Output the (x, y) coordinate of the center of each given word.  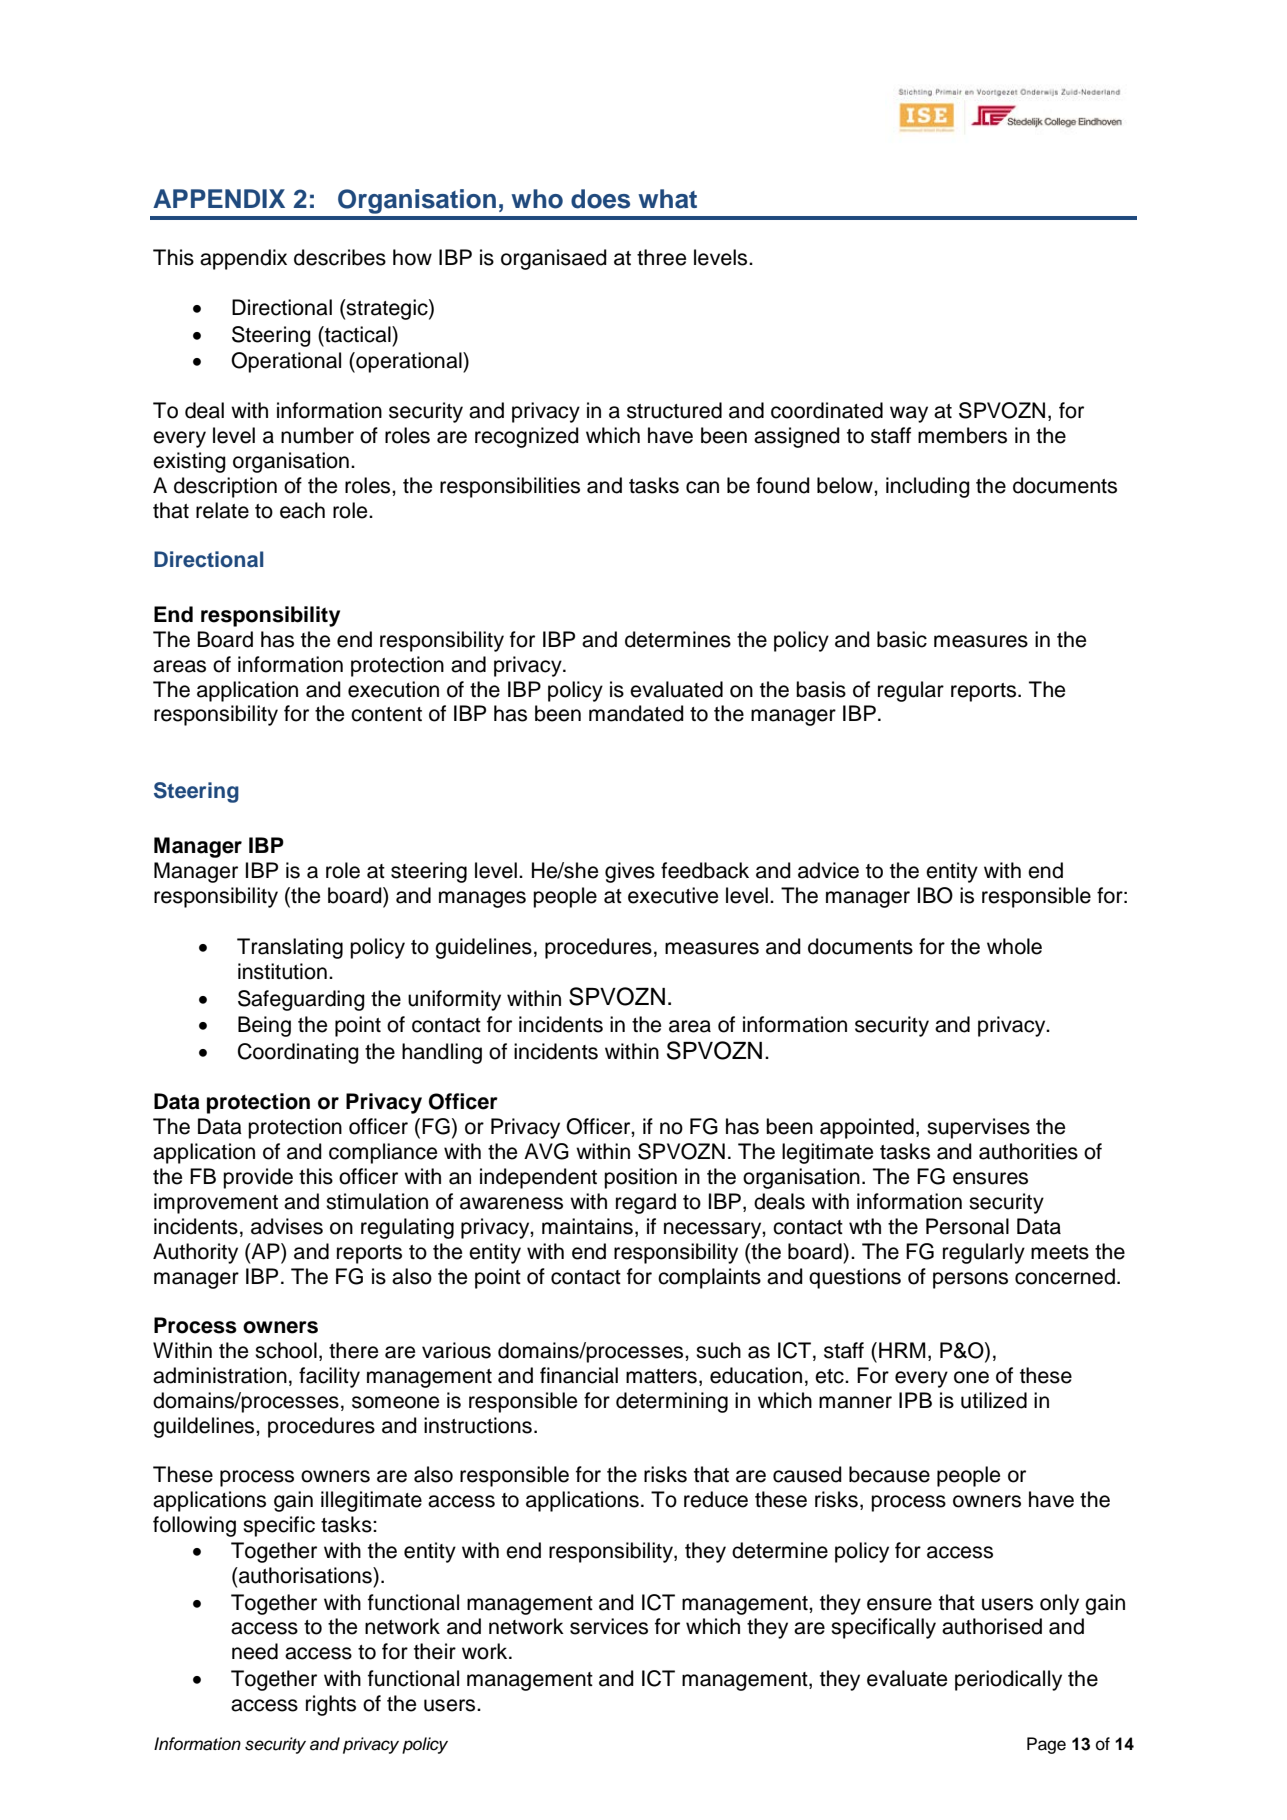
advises (287, 1226)
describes (340, 257)
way (909, 414)
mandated (636, 713)
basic (902, 639)
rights (331, 1705)
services (609, 1626)
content (386, 714)
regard (646, 1203)
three (661, 257)
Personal (967, 1226)
